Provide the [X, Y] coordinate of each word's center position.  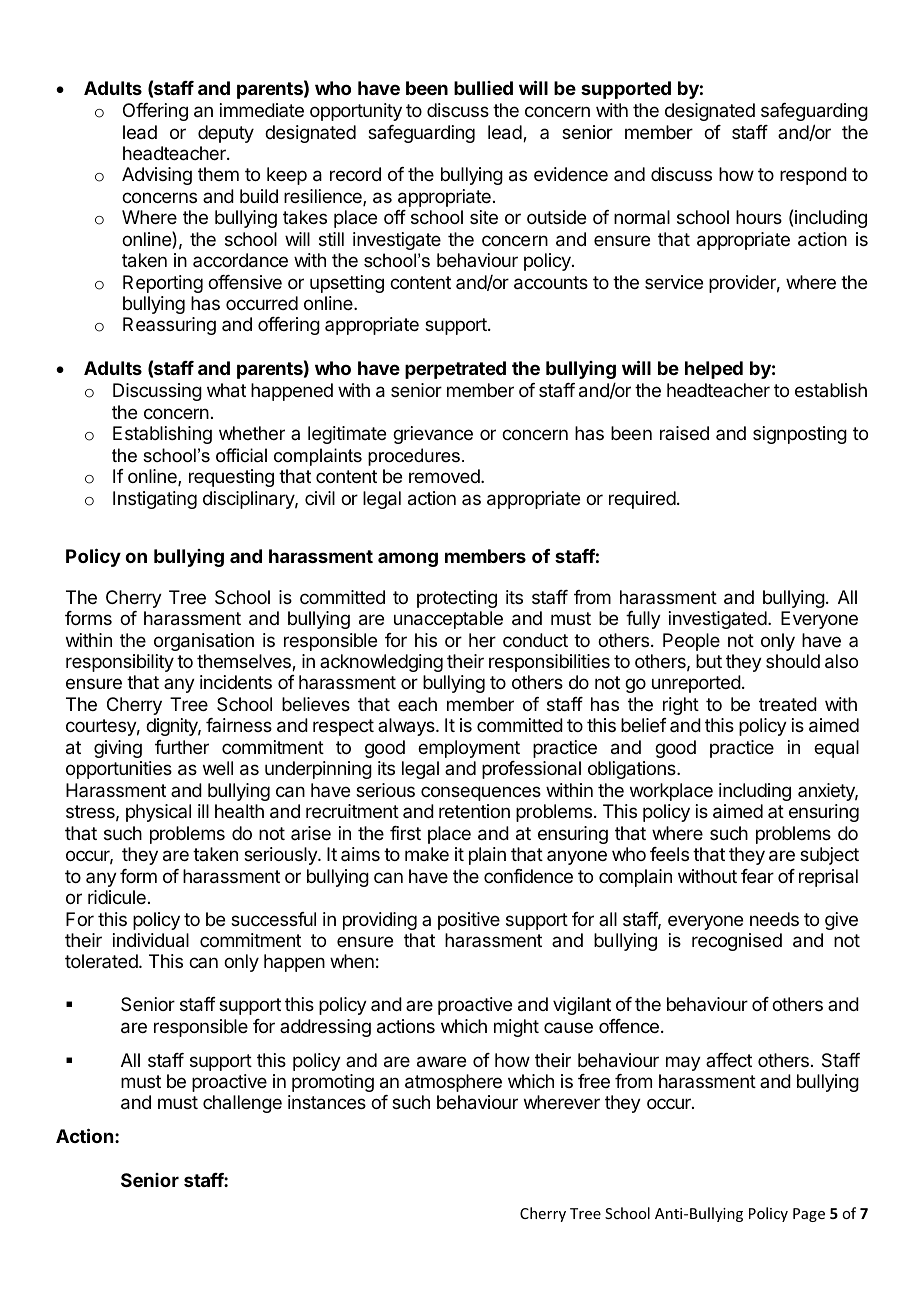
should [793, 661]
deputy [226, 134]
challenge [242, 1104]
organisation [204, 642]
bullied [483, 88]
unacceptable [448, 620]
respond [813, 176]
